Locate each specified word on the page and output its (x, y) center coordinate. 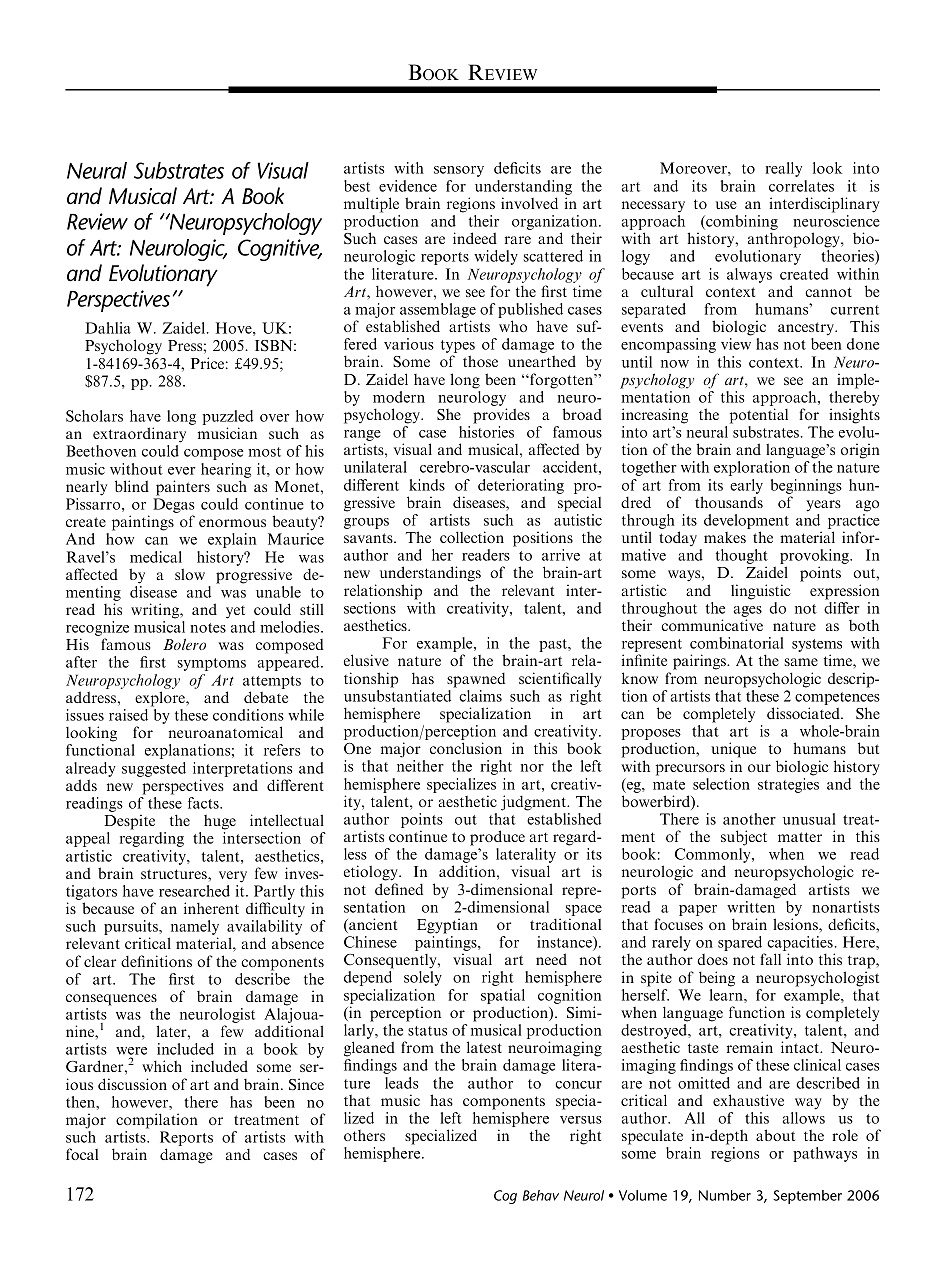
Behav (541, 1195)
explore (161, 699)
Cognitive (280, 250)
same (801, 662)
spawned (476, 680)
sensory (459, 171)
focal (82, 1154)
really (783, 169)
